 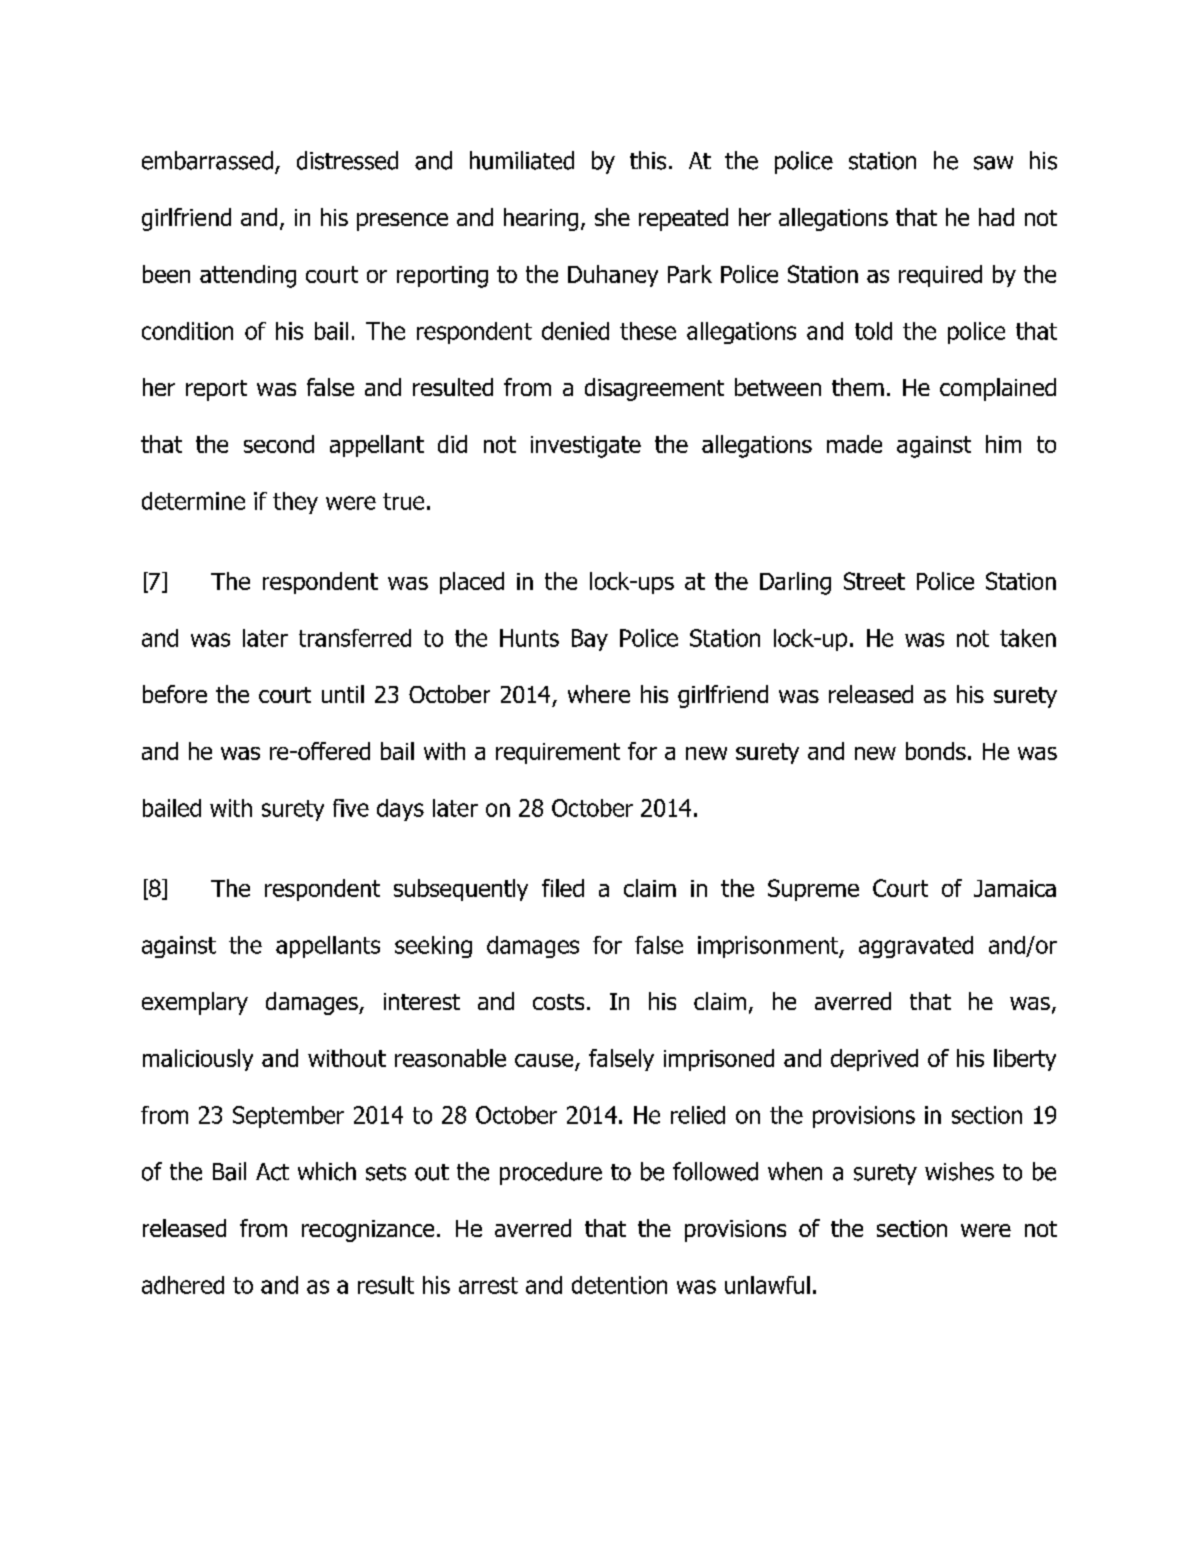 I want to click on aggravated, so click(x=916, y=947).
